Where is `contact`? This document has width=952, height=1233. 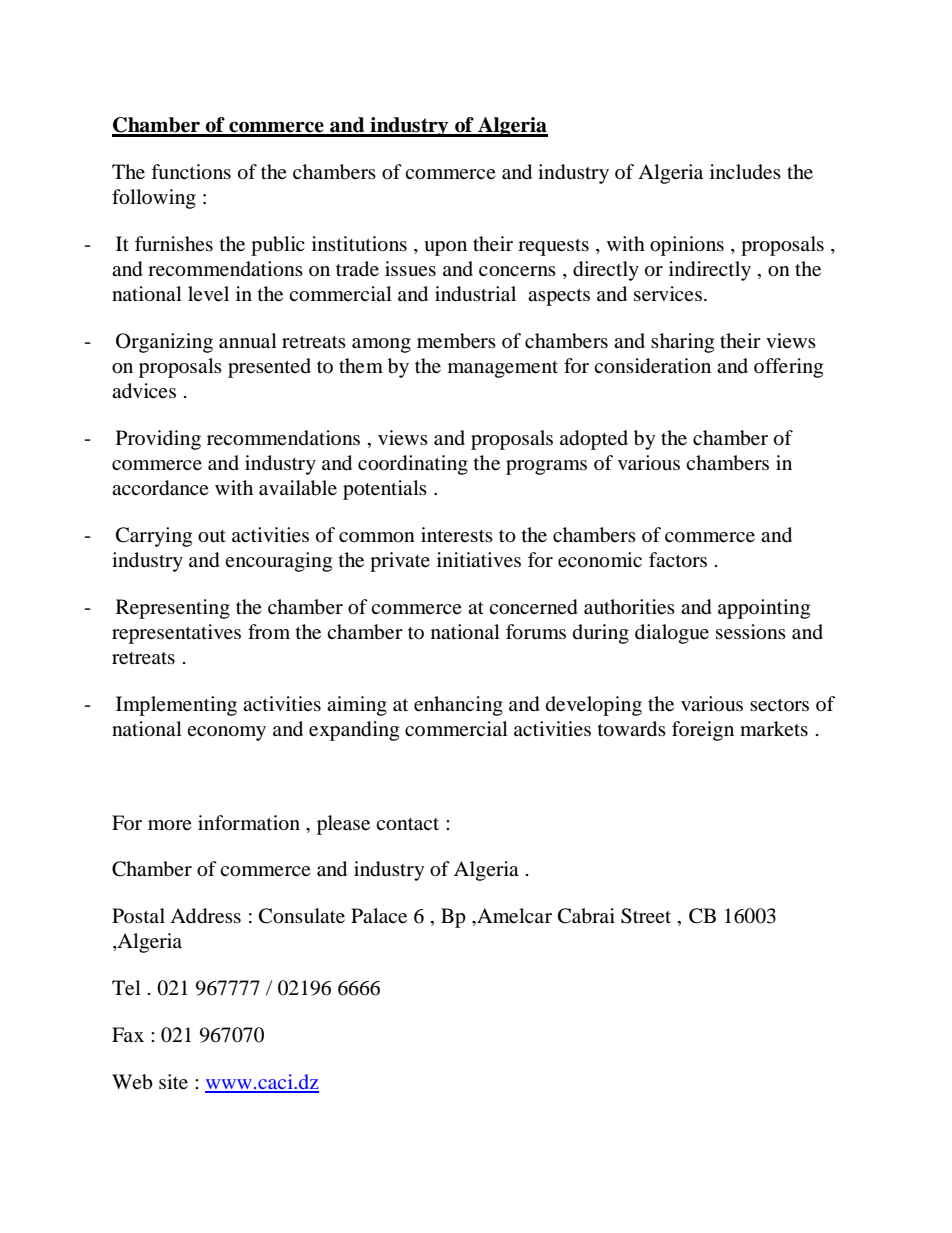 contact is located at coordinates (407, 824).
